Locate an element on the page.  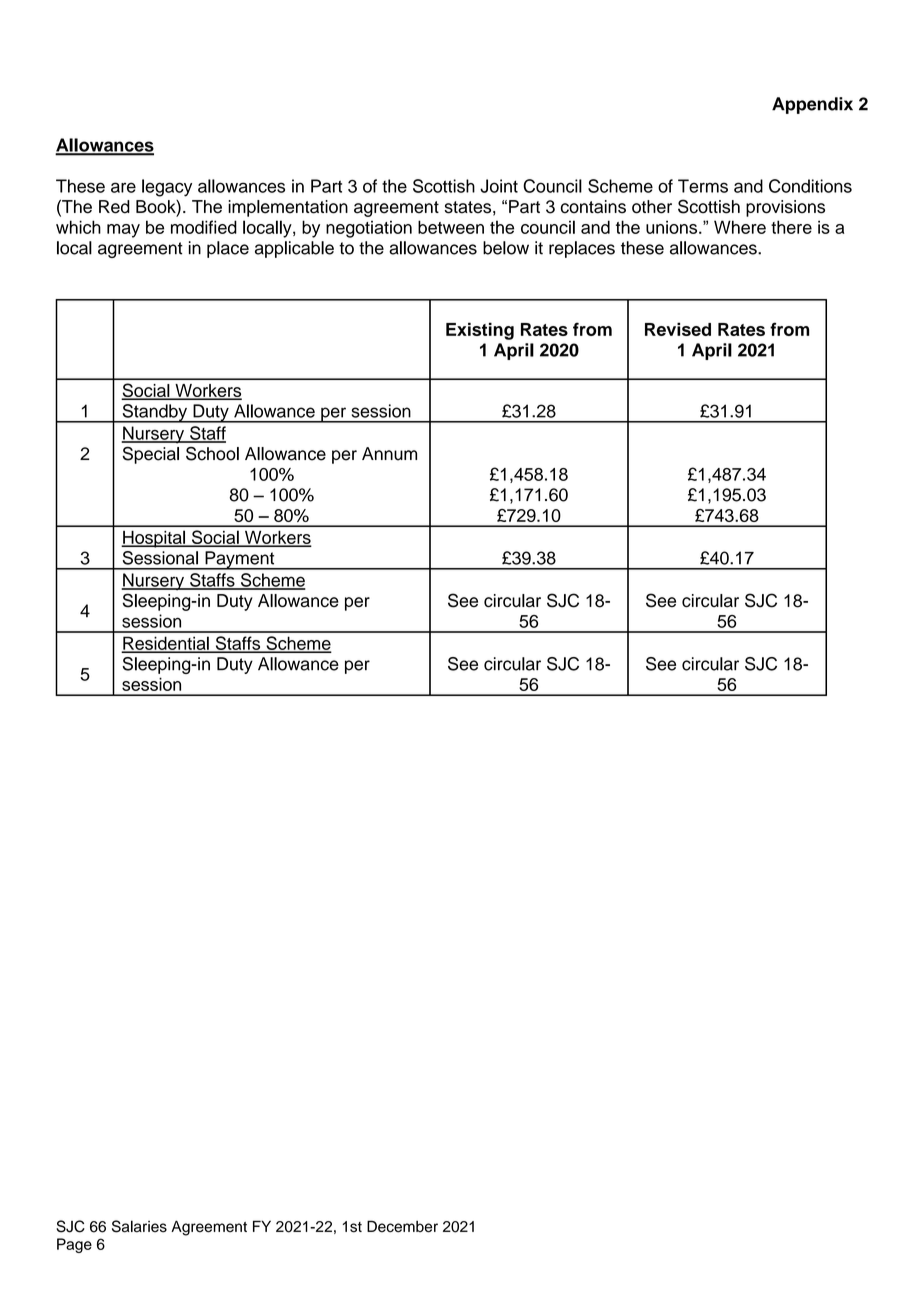
Revised is located at coordinates (678, 329).
